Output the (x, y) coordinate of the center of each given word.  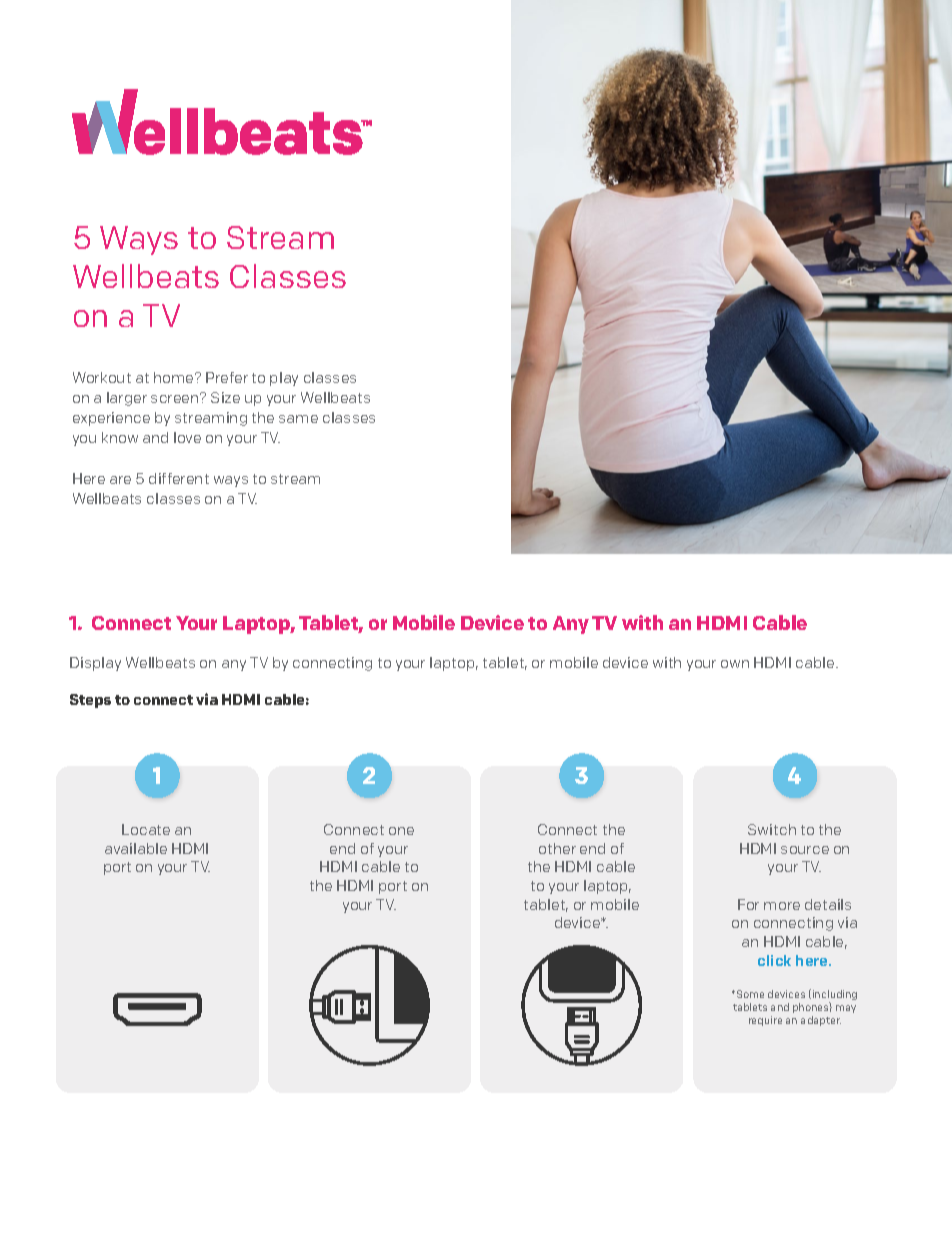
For (748, 904)
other (557, 848)
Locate (146, 829)
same (298, 419)
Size (225, 397)
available (136, 848)
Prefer (227, 377)
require (765, 1021)
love (187, 437)
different (179, 478)
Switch (772, 829)
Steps (90, 701)
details (828, 904)
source (805, 850)
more (782, 906)
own (735, 664)
